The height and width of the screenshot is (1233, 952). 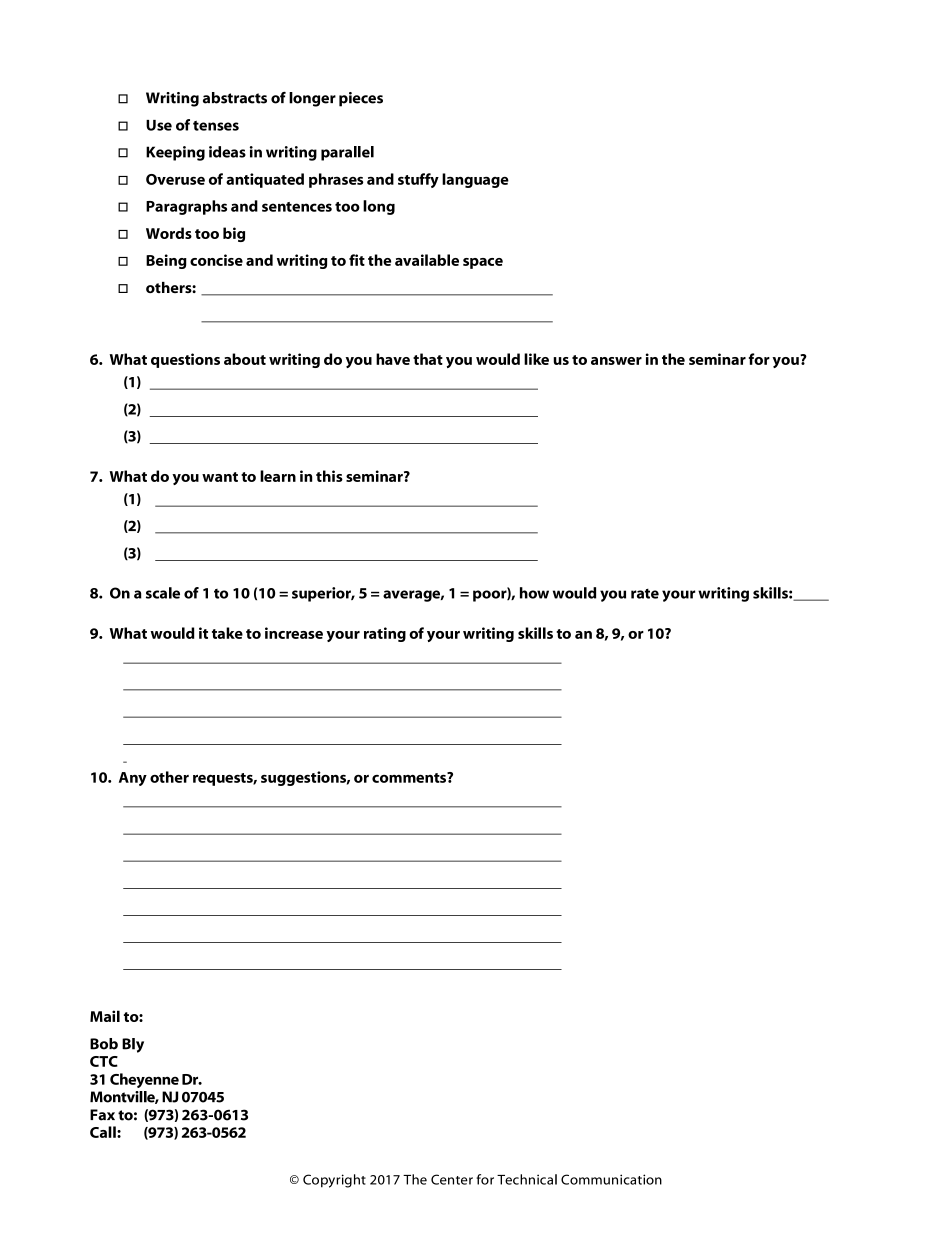 I want to click on Keeping, so click(x=175, y=153).
